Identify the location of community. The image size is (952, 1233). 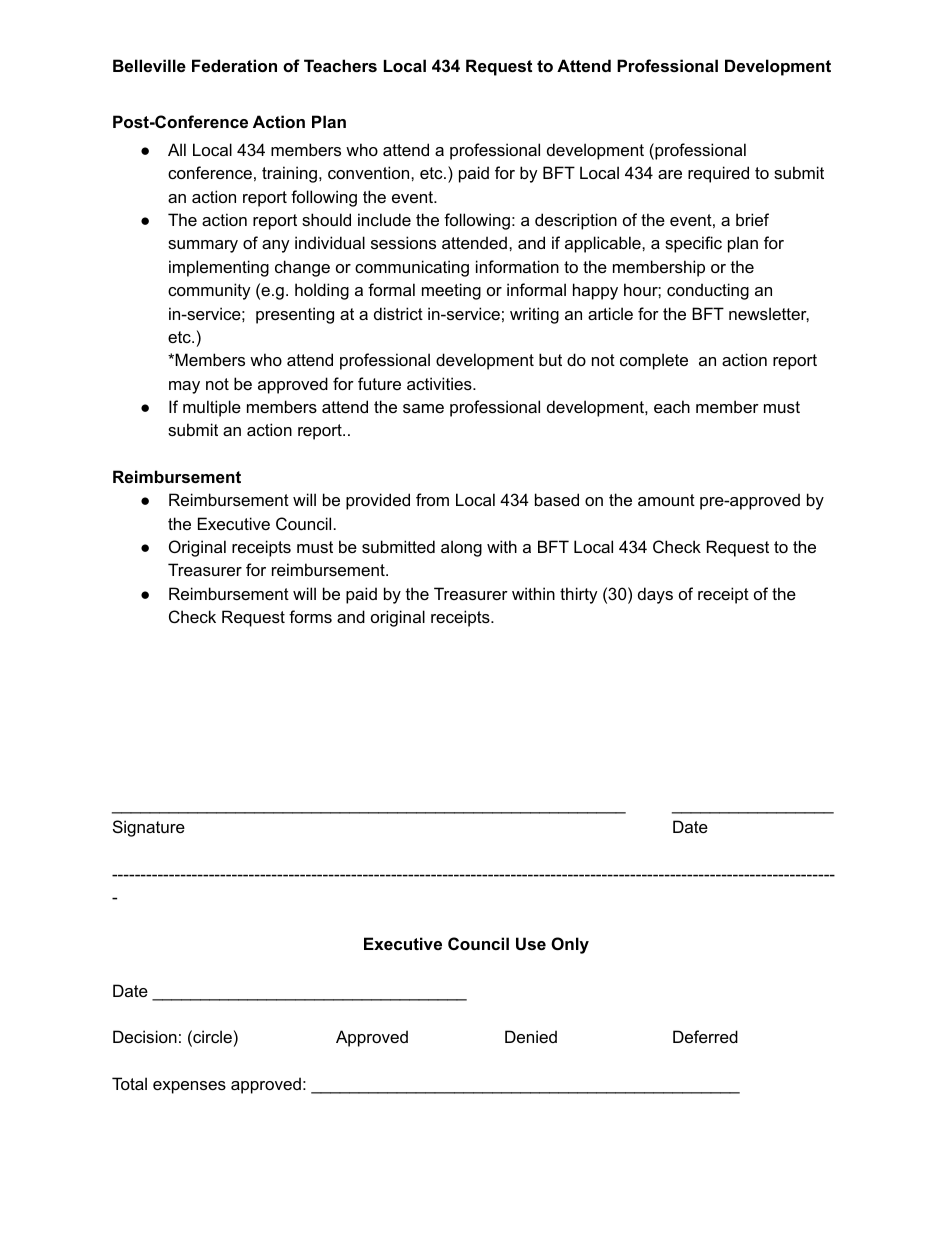
(209, 291).
